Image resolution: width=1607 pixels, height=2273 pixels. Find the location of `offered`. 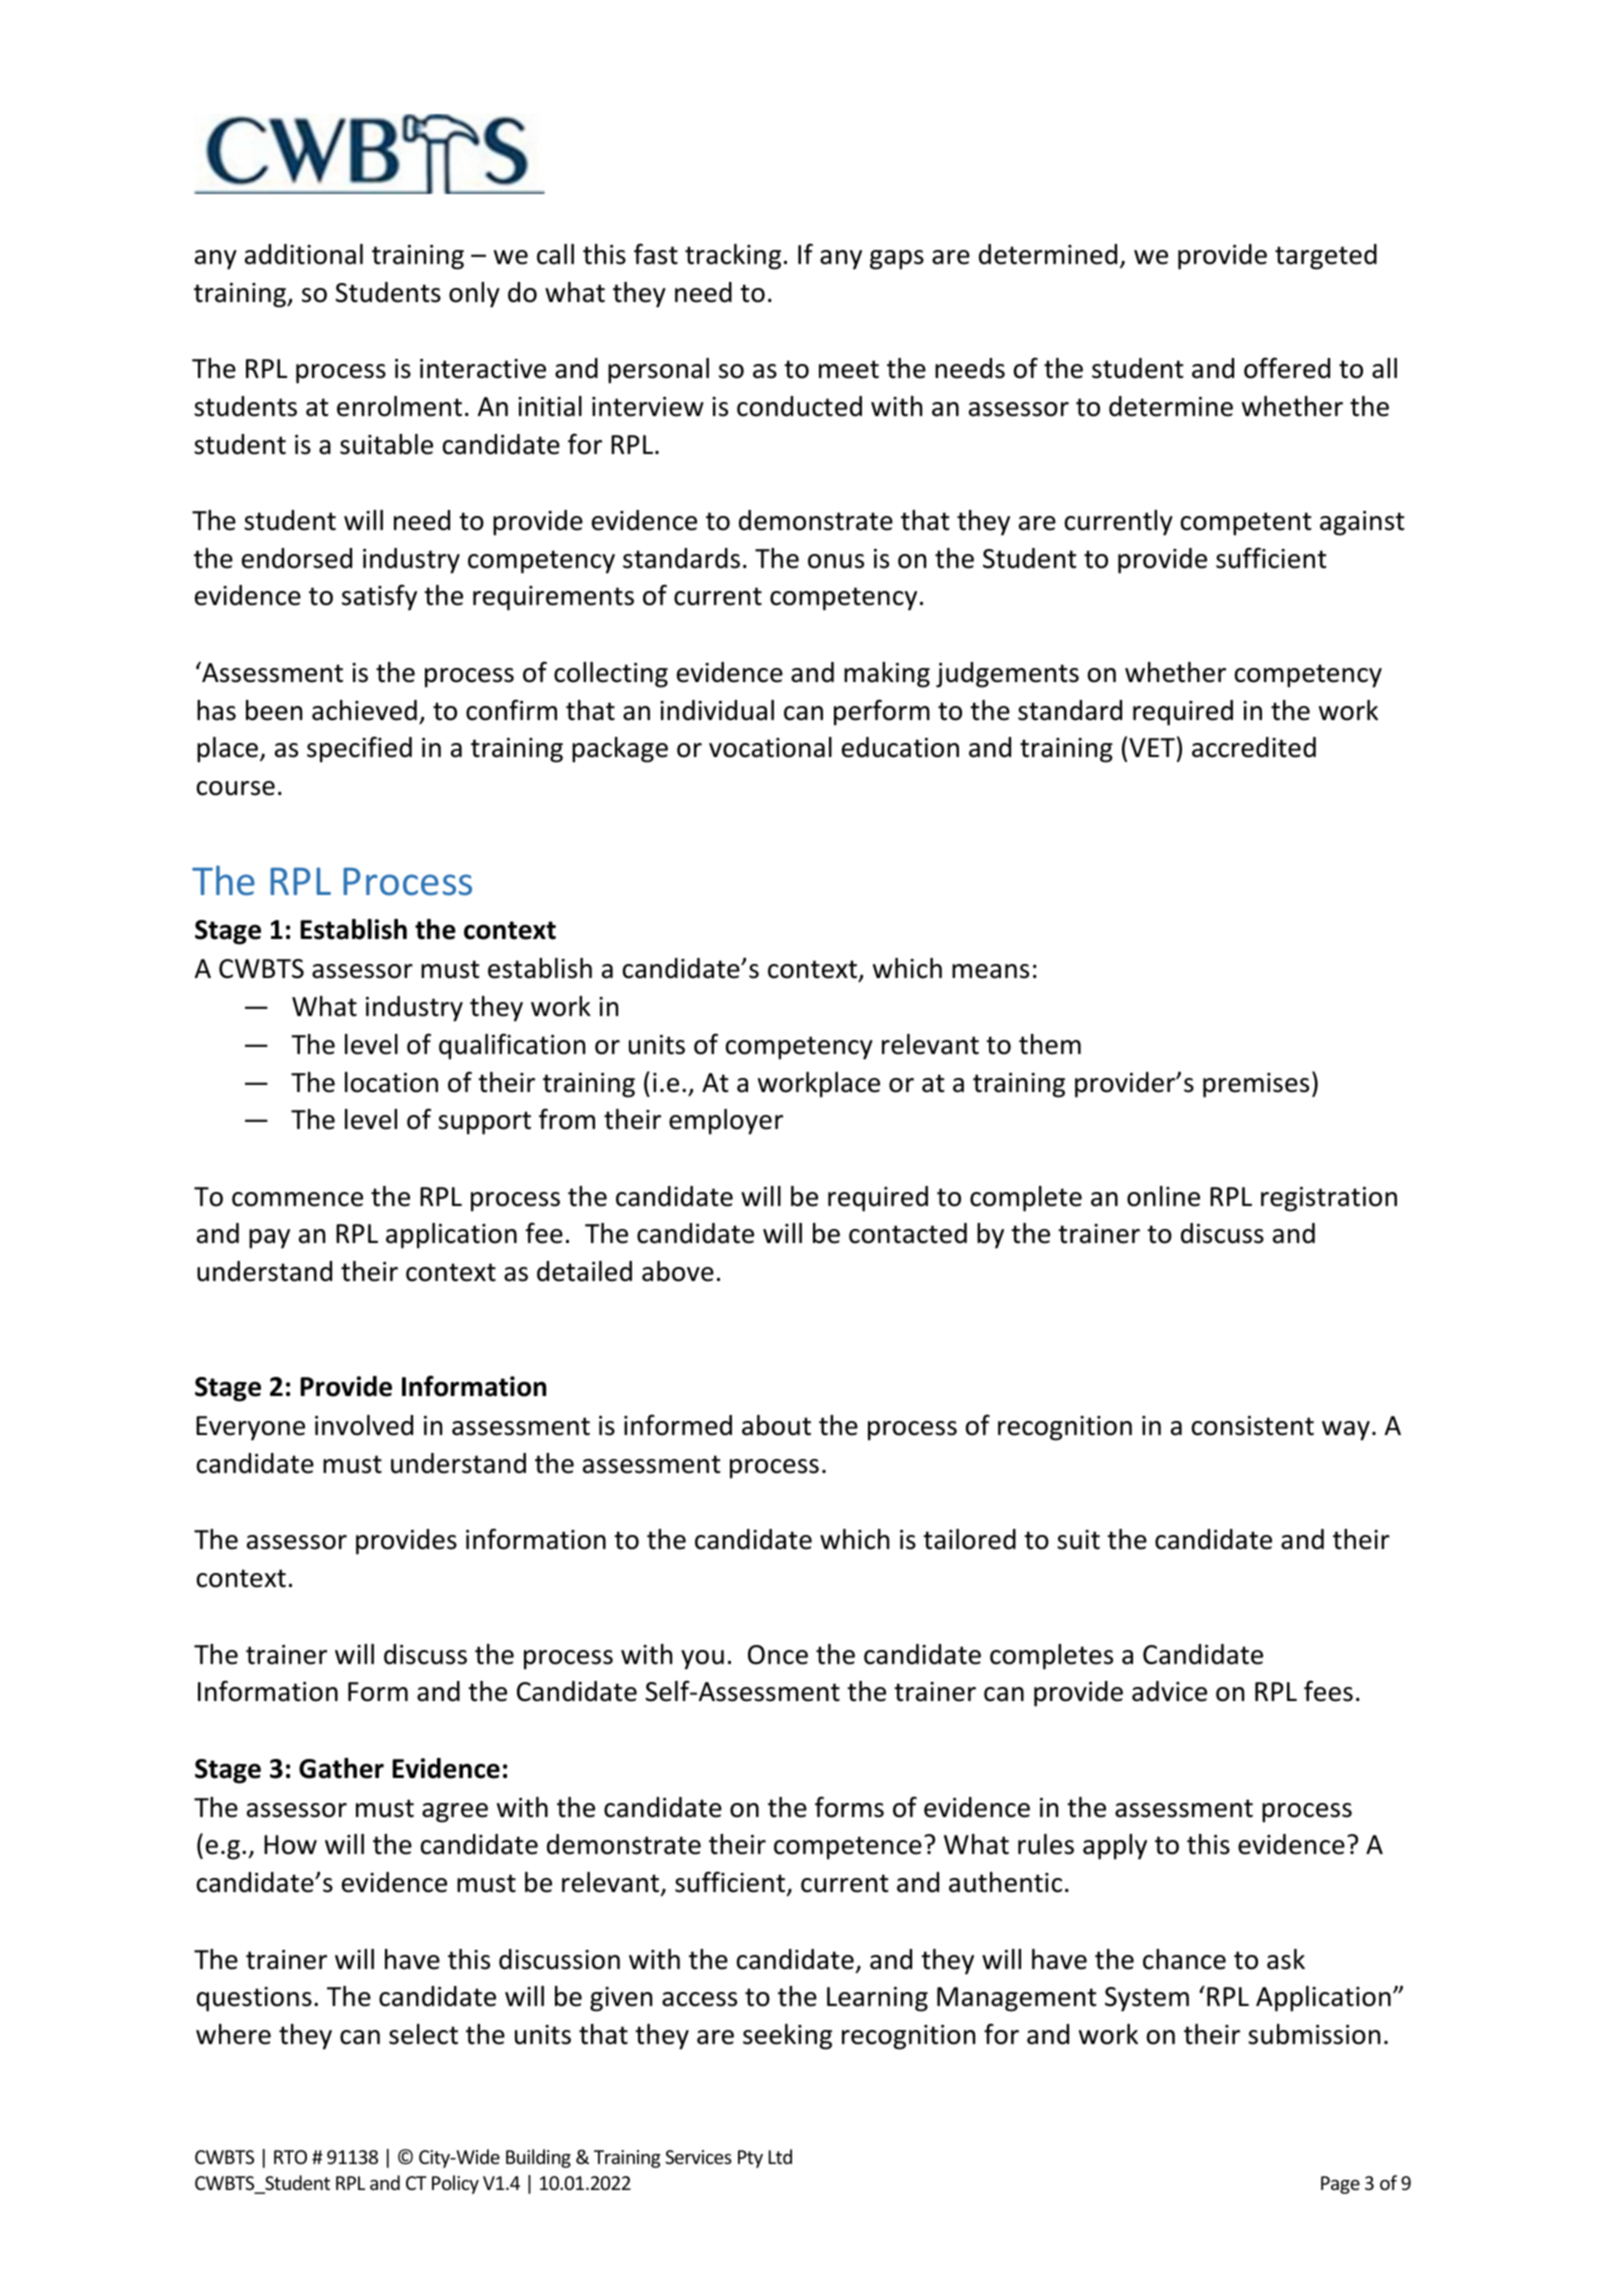

offered is located at coordinates (1287, 368).
